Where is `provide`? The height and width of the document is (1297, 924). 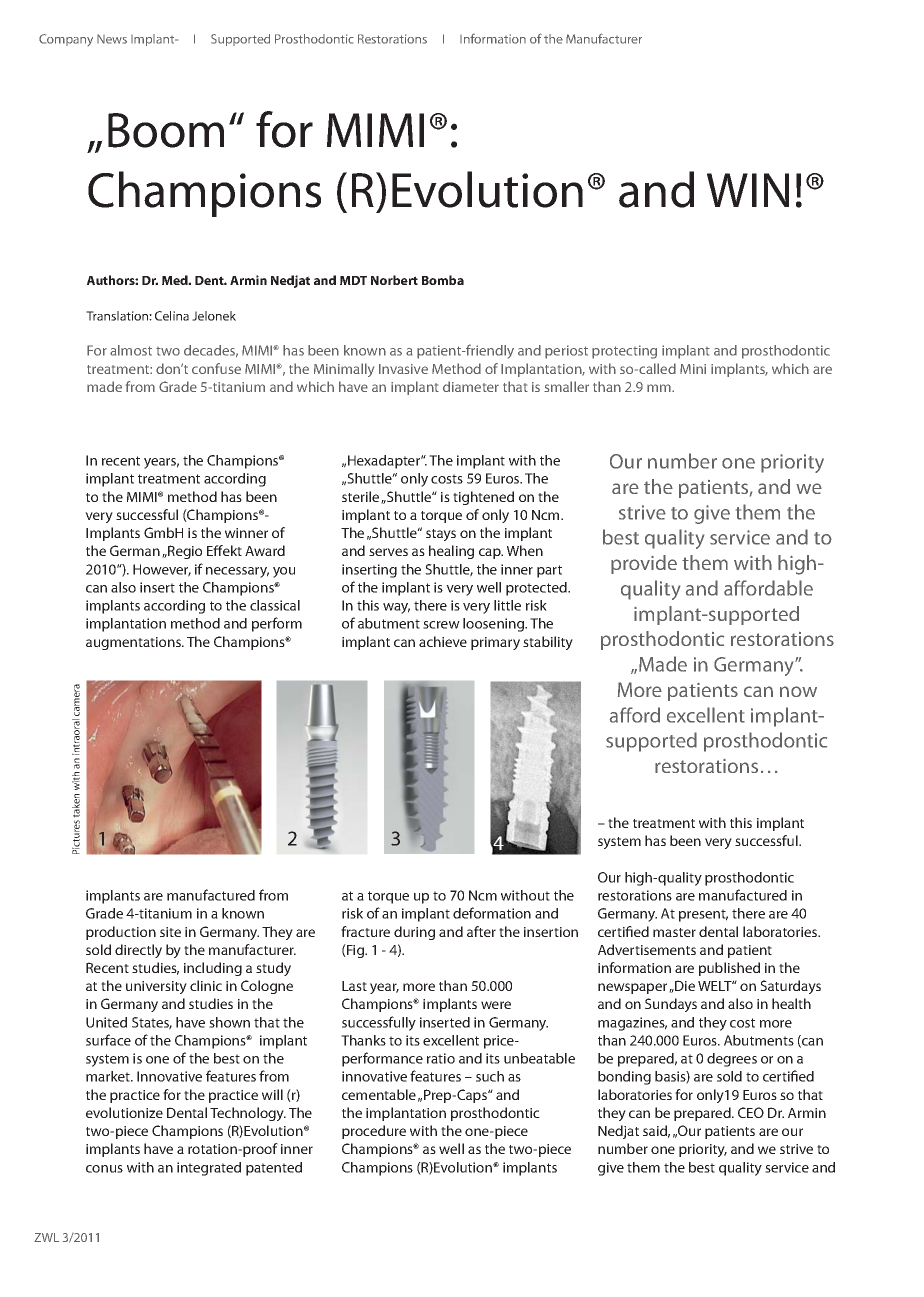
provide is located at coordinates (644, 564).
